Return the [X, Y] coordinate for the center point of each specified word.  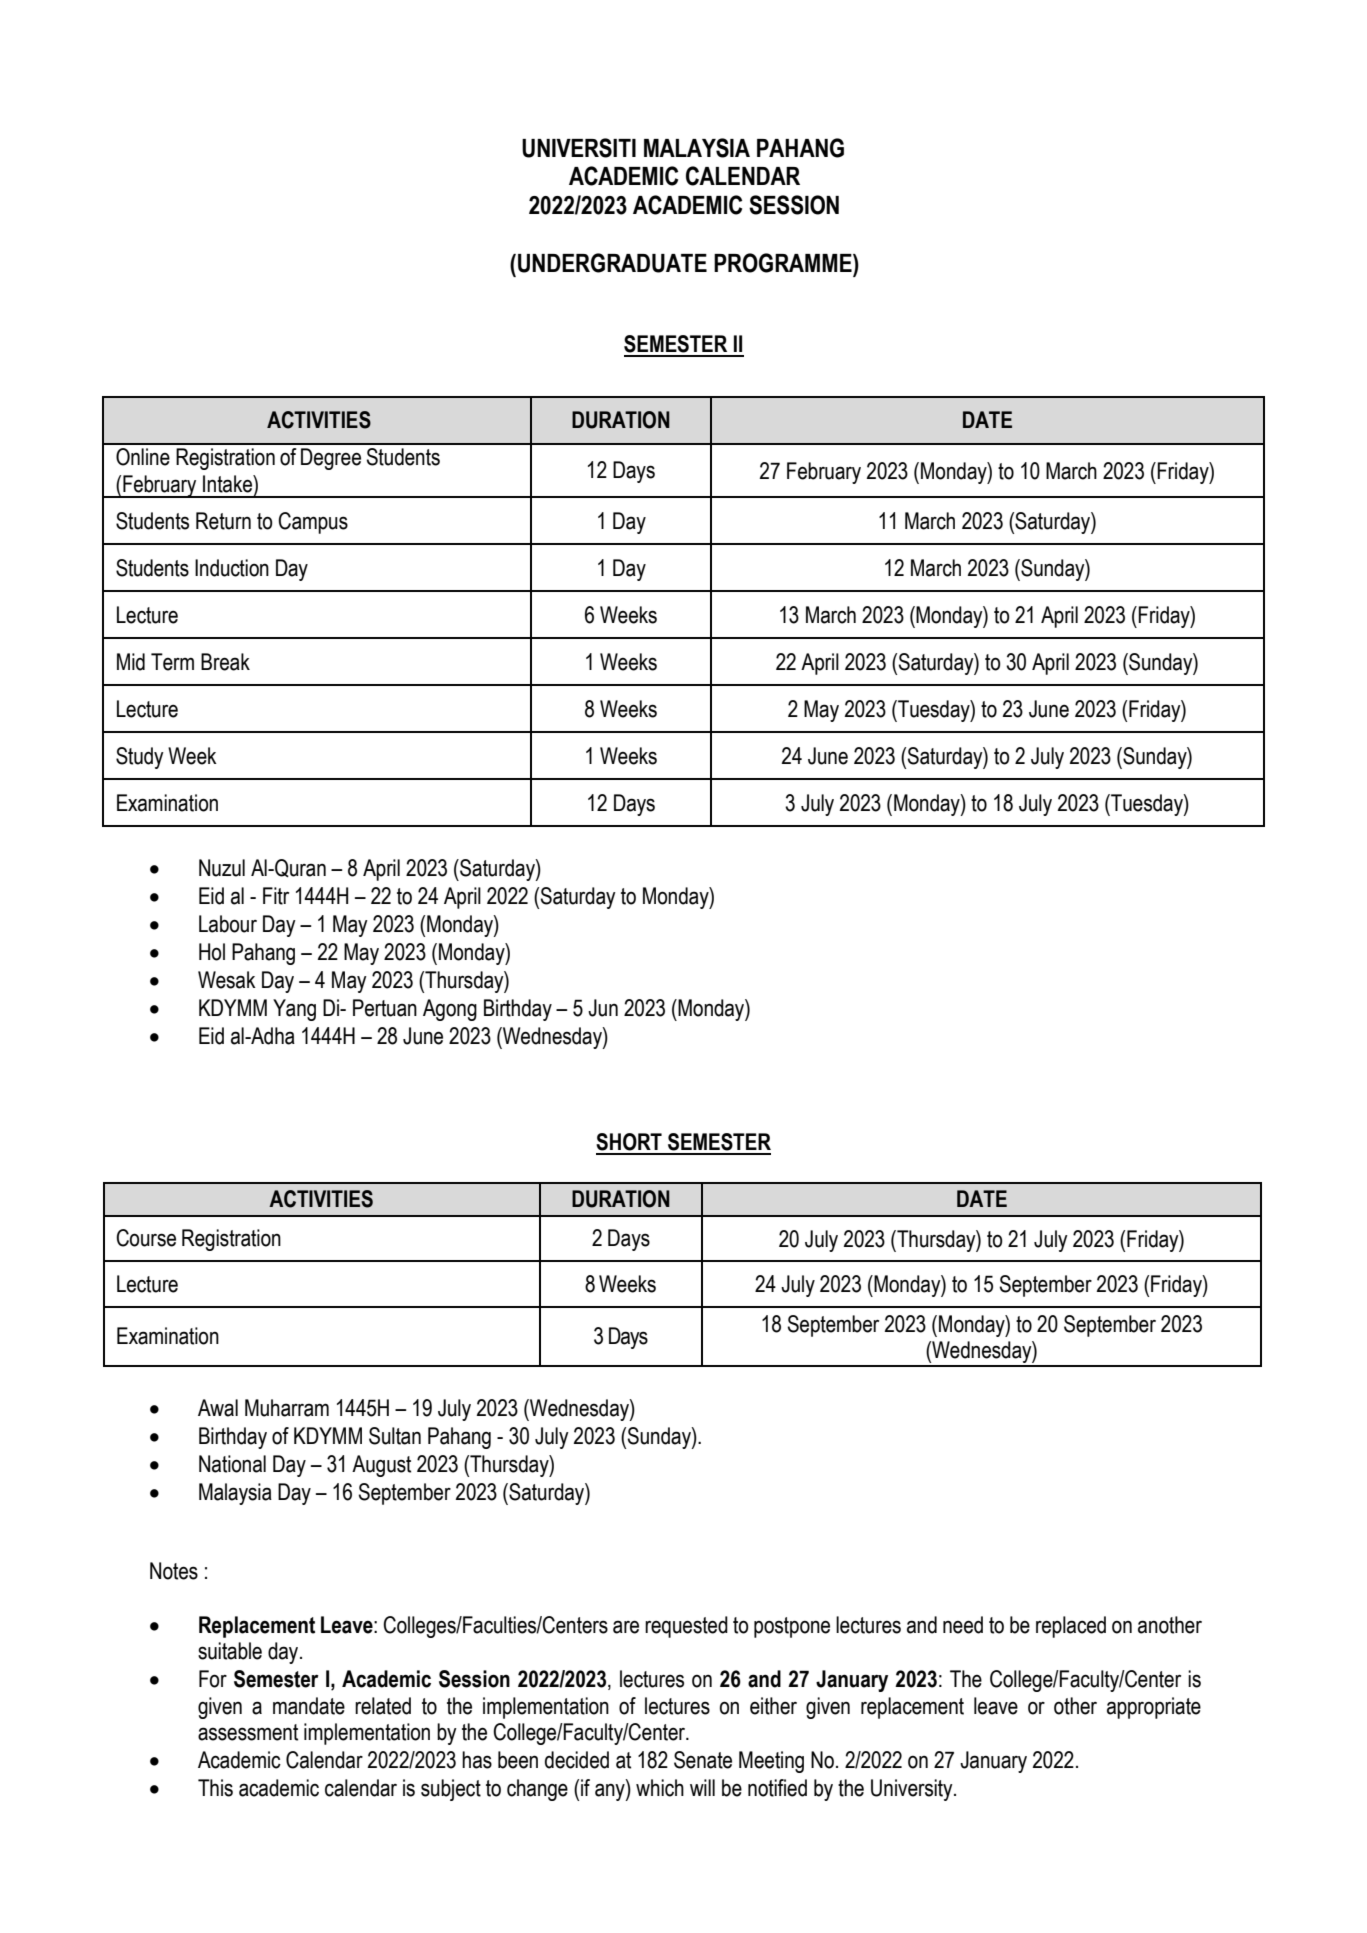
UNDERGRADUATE [612, 263]
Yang [294, 1010]
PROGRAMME [784, 263]
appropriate [1154, 1708]
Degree [331, 459]
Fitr [276, 896]
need [963, 1625]
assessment [248, 1732]
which [660, 1788]
